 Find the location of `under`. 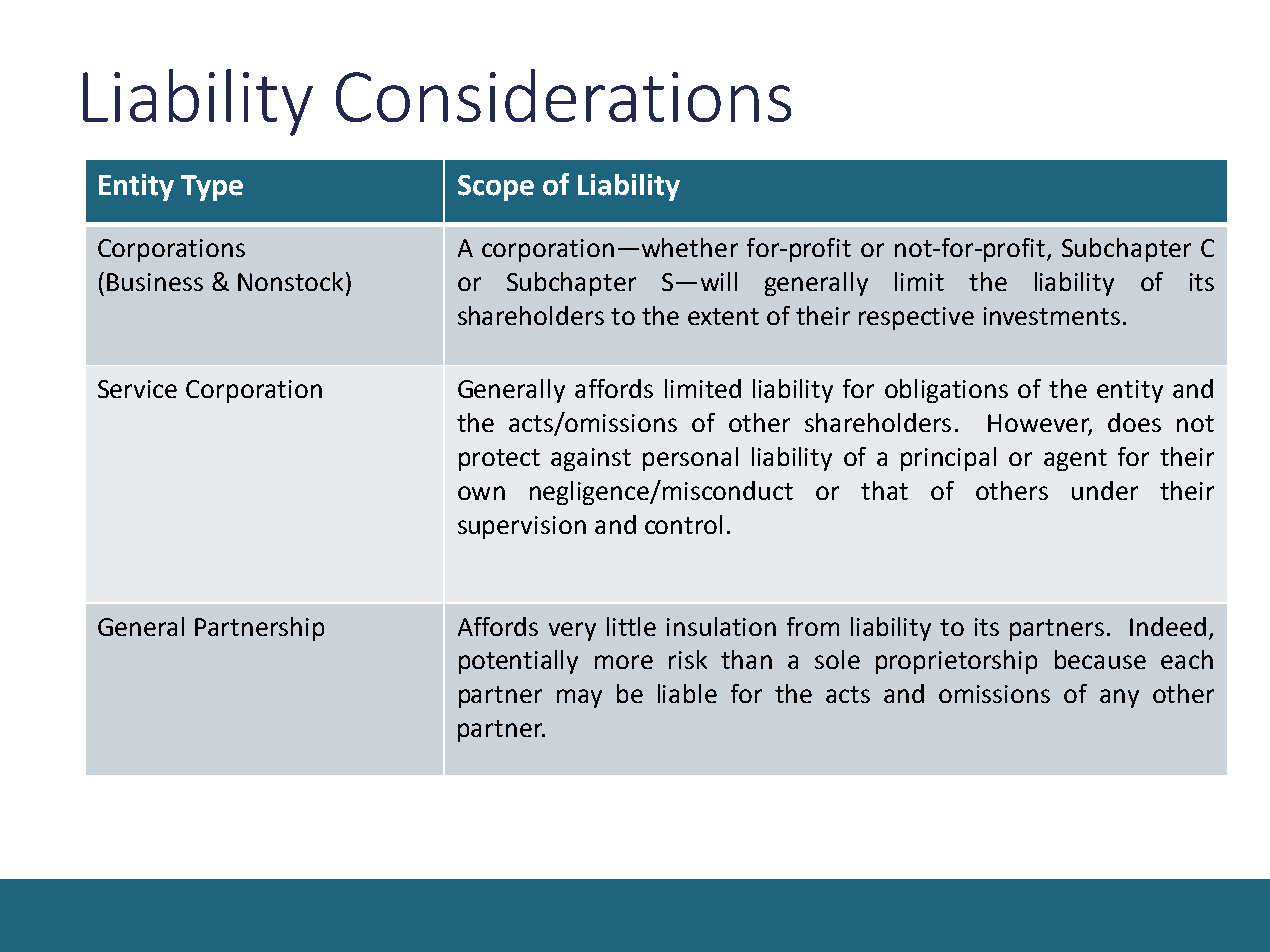

under is located at coordinates (1105, 490).
